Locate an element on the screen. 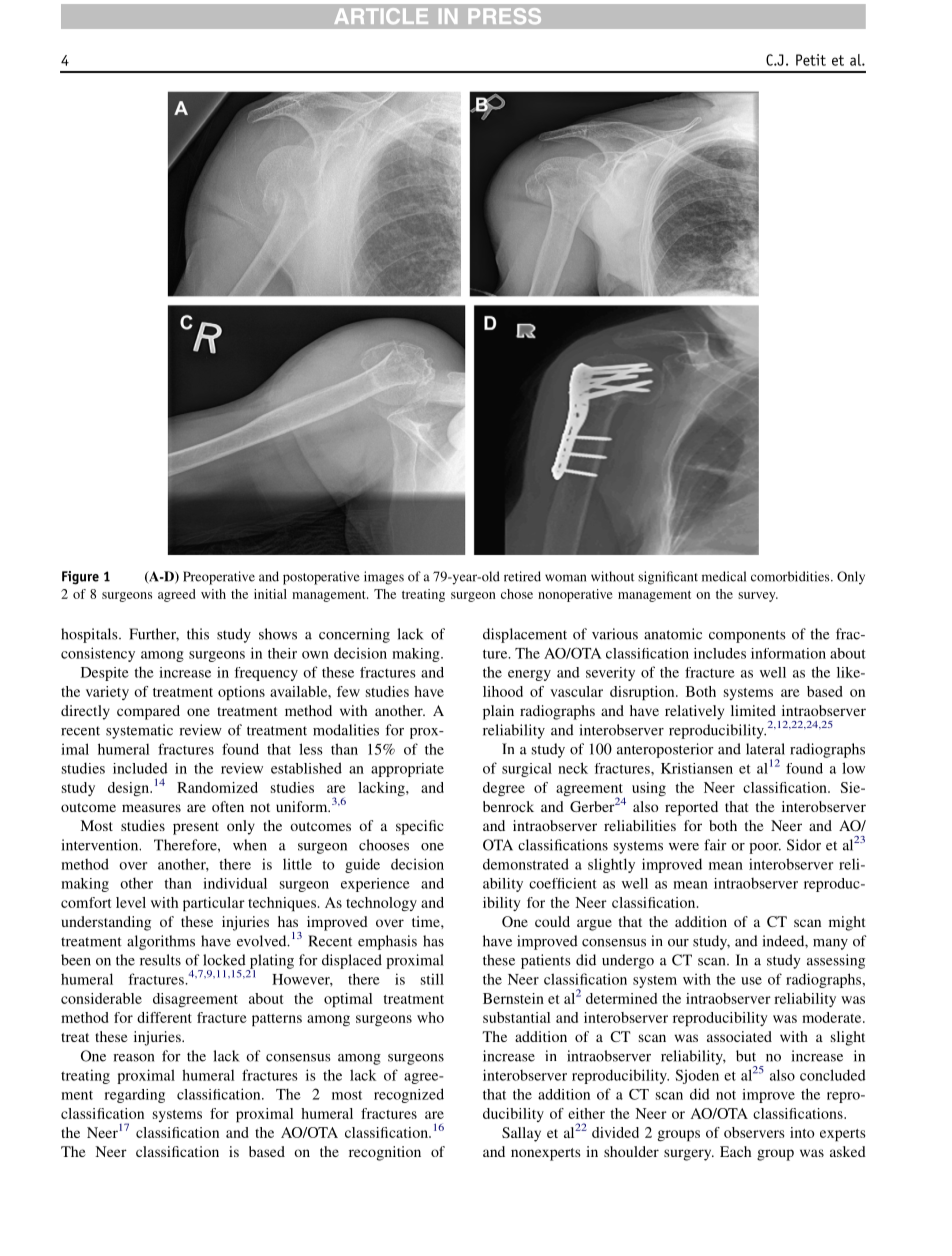 This screenshot has height=1256, width=952. specific is located at coordinates (420, 827).
